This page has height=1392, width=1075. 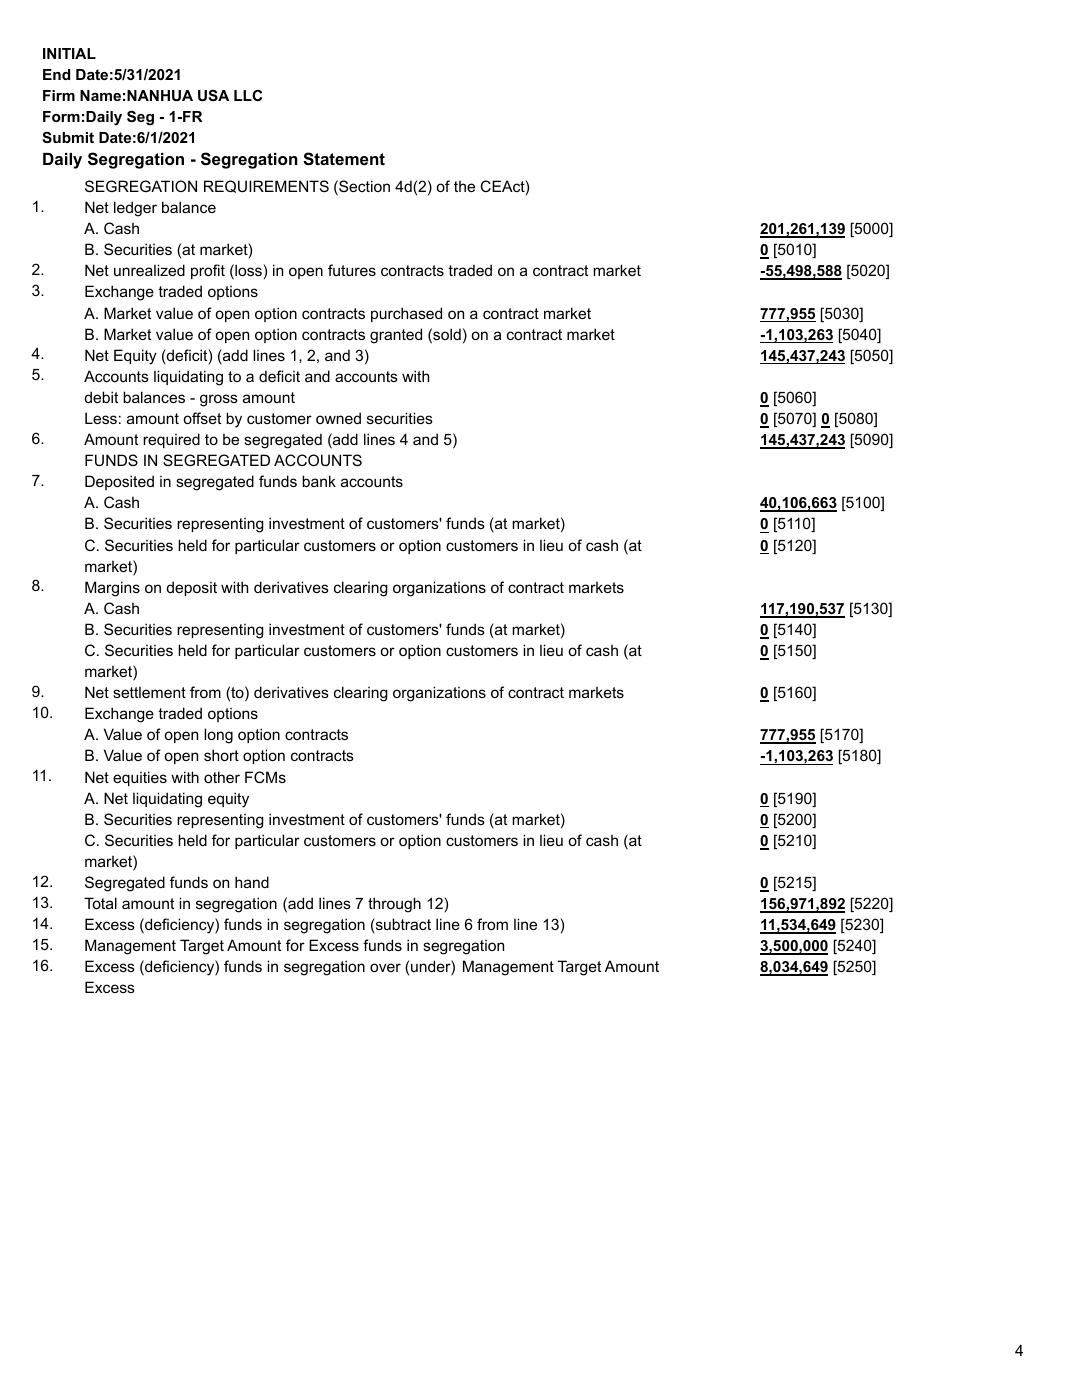 I want to click on long, so click(x=218, y=736).
